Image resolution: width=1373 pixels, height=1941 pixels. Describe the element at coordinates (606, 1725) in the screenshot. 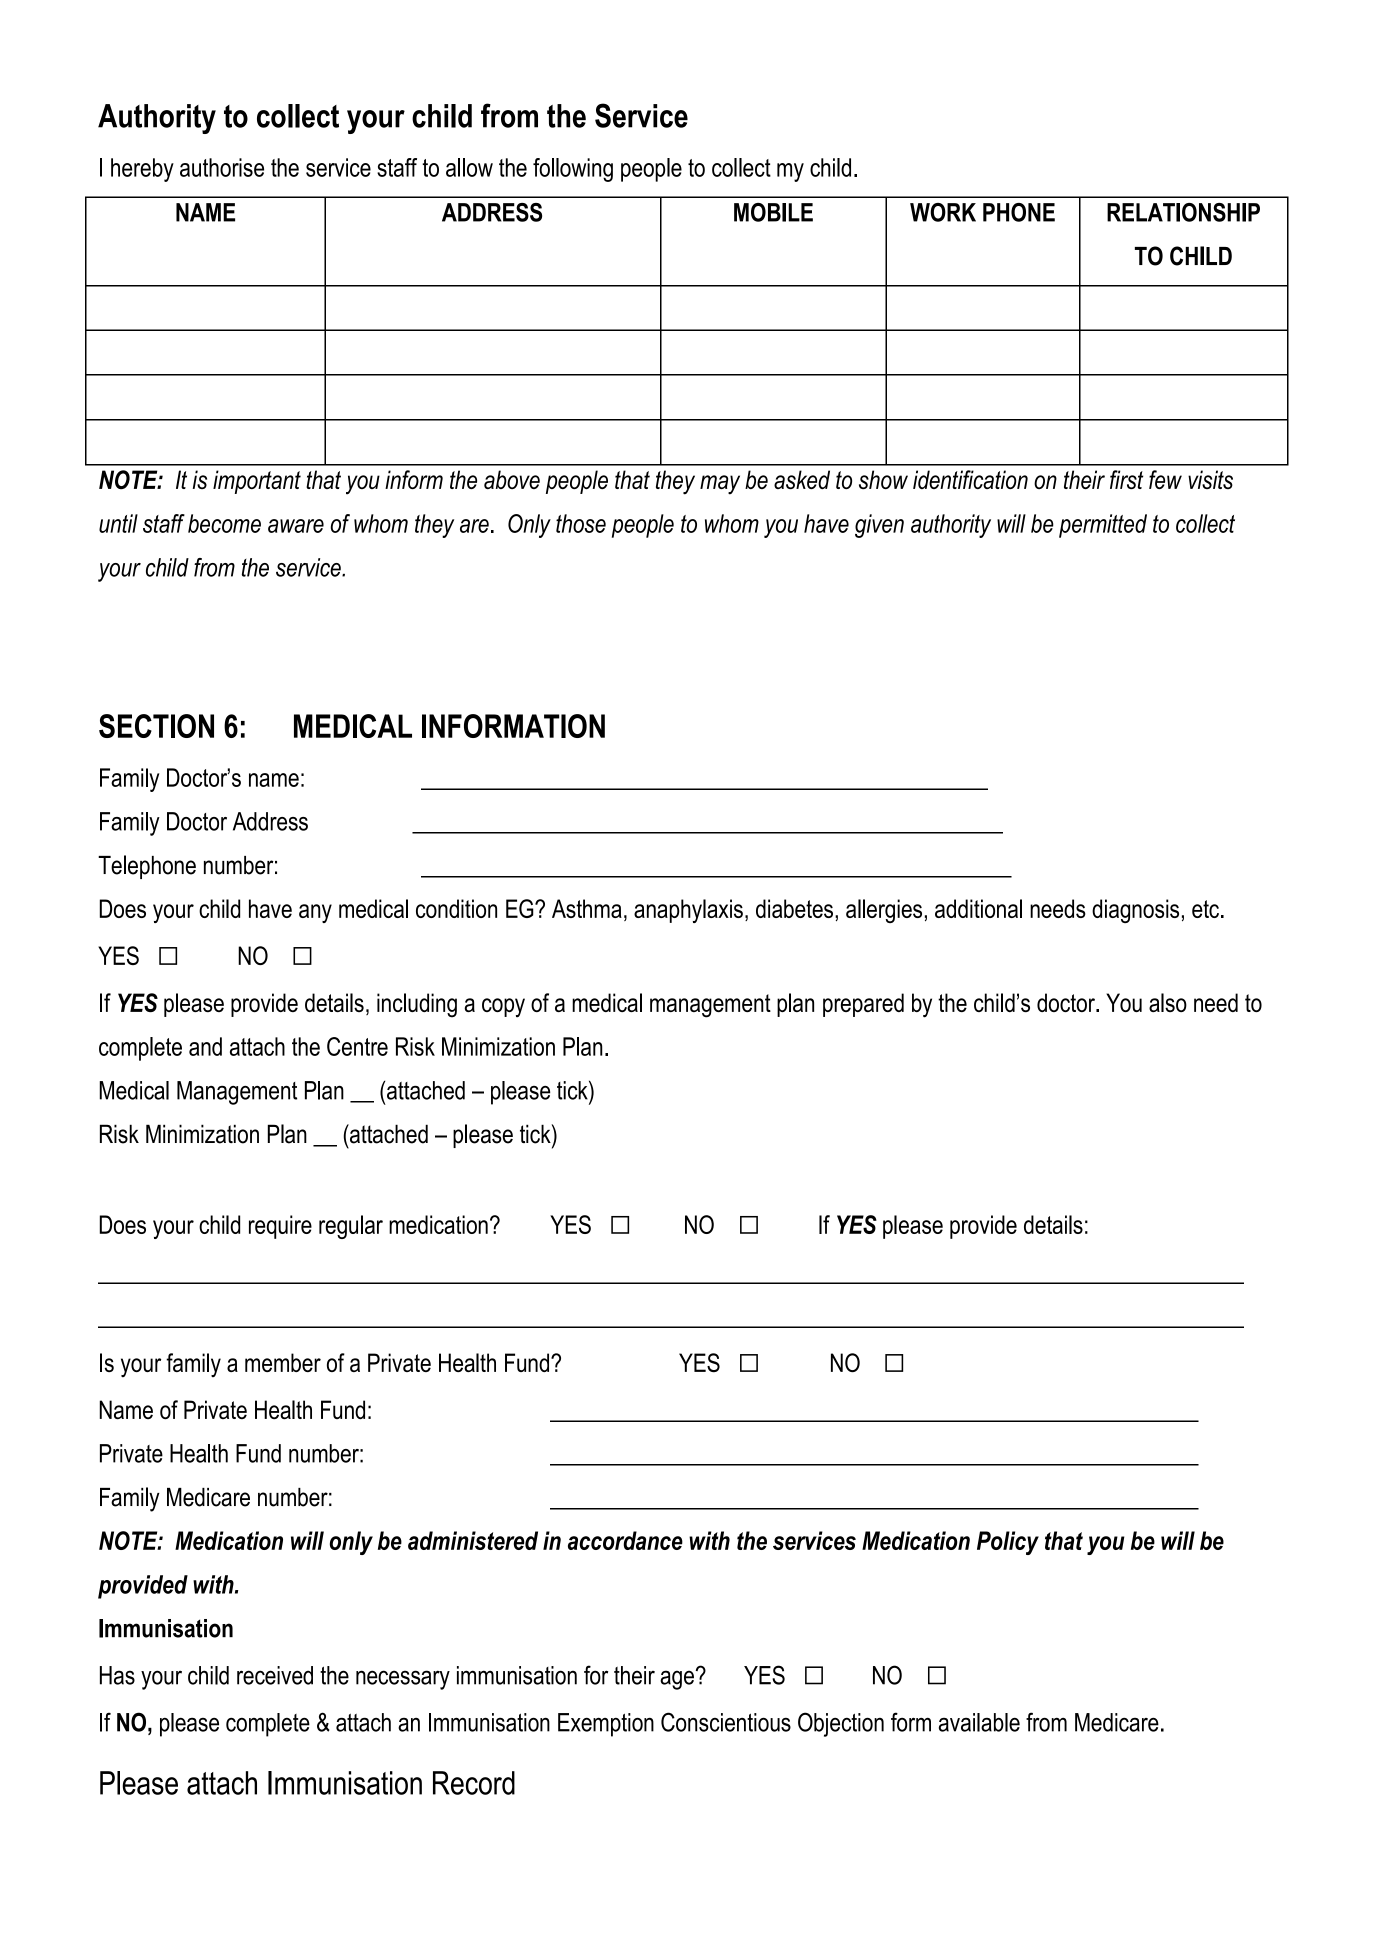

I see `Exemption` at that location.
